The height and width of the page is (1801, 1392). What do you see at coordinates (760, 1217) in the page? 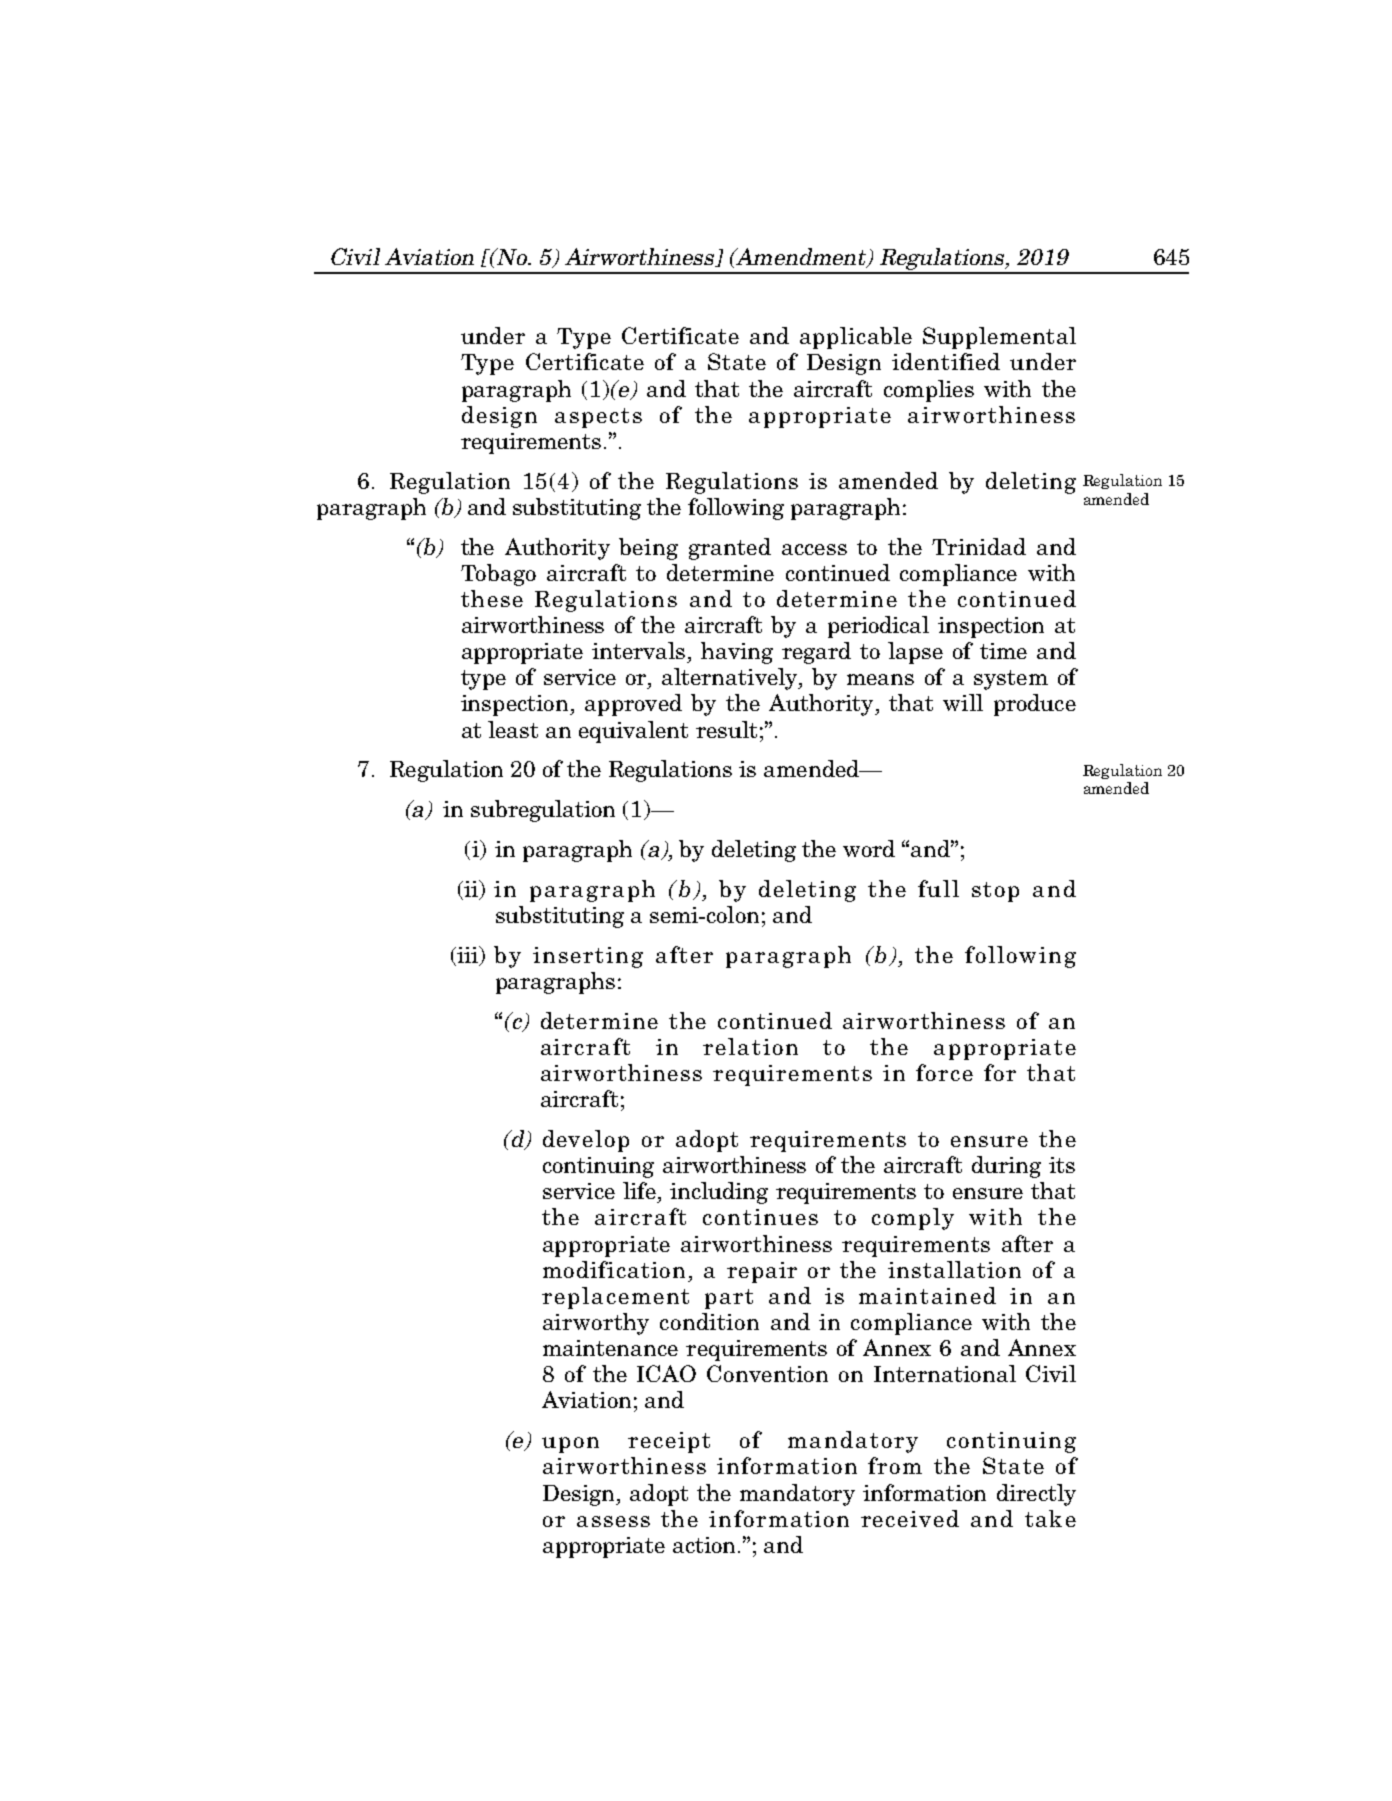
I see `continues` at bounding box center [760, 1217].
